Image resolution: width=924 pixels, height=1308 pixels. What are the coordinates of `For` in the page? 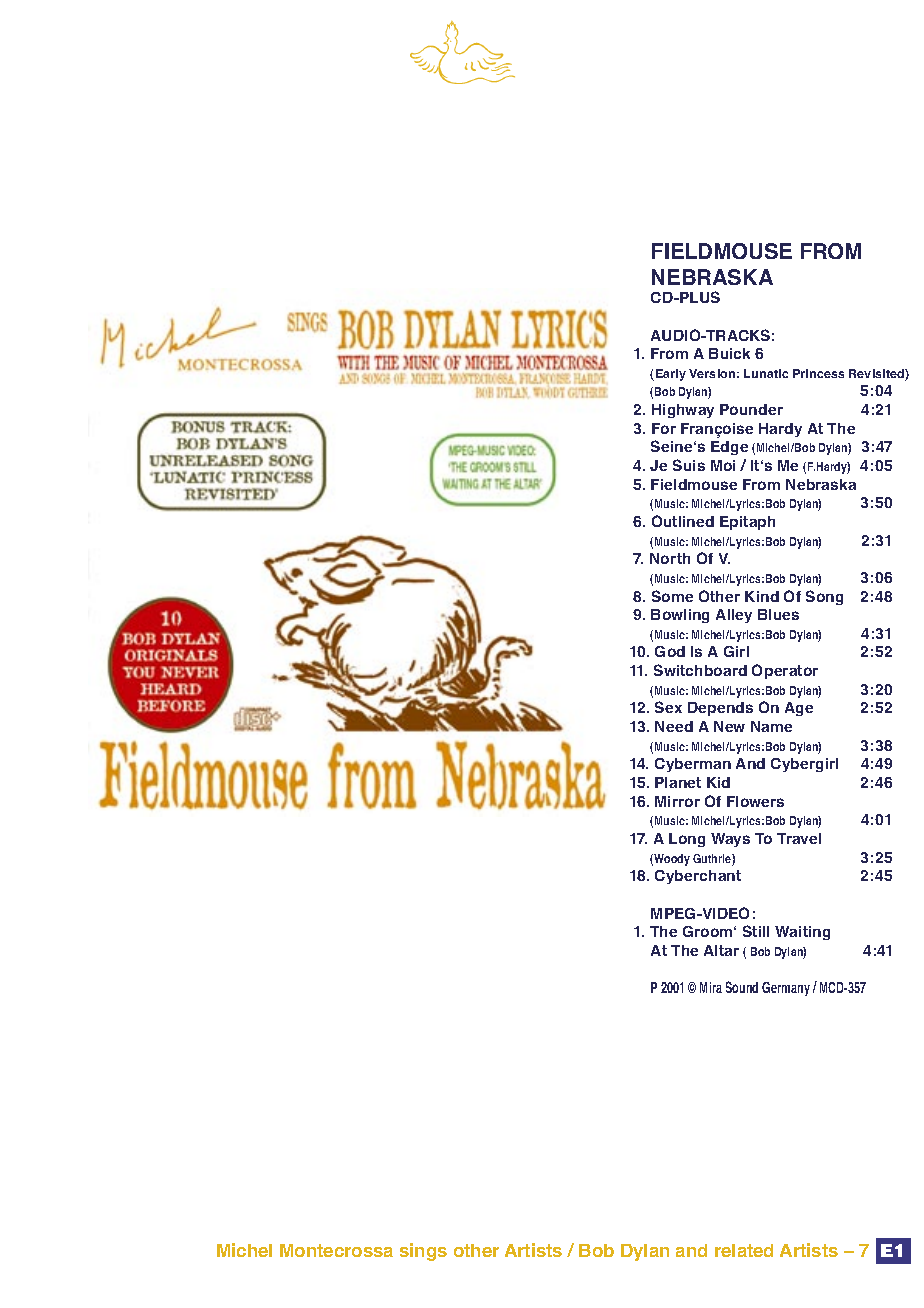 It's located at (664, 428).
